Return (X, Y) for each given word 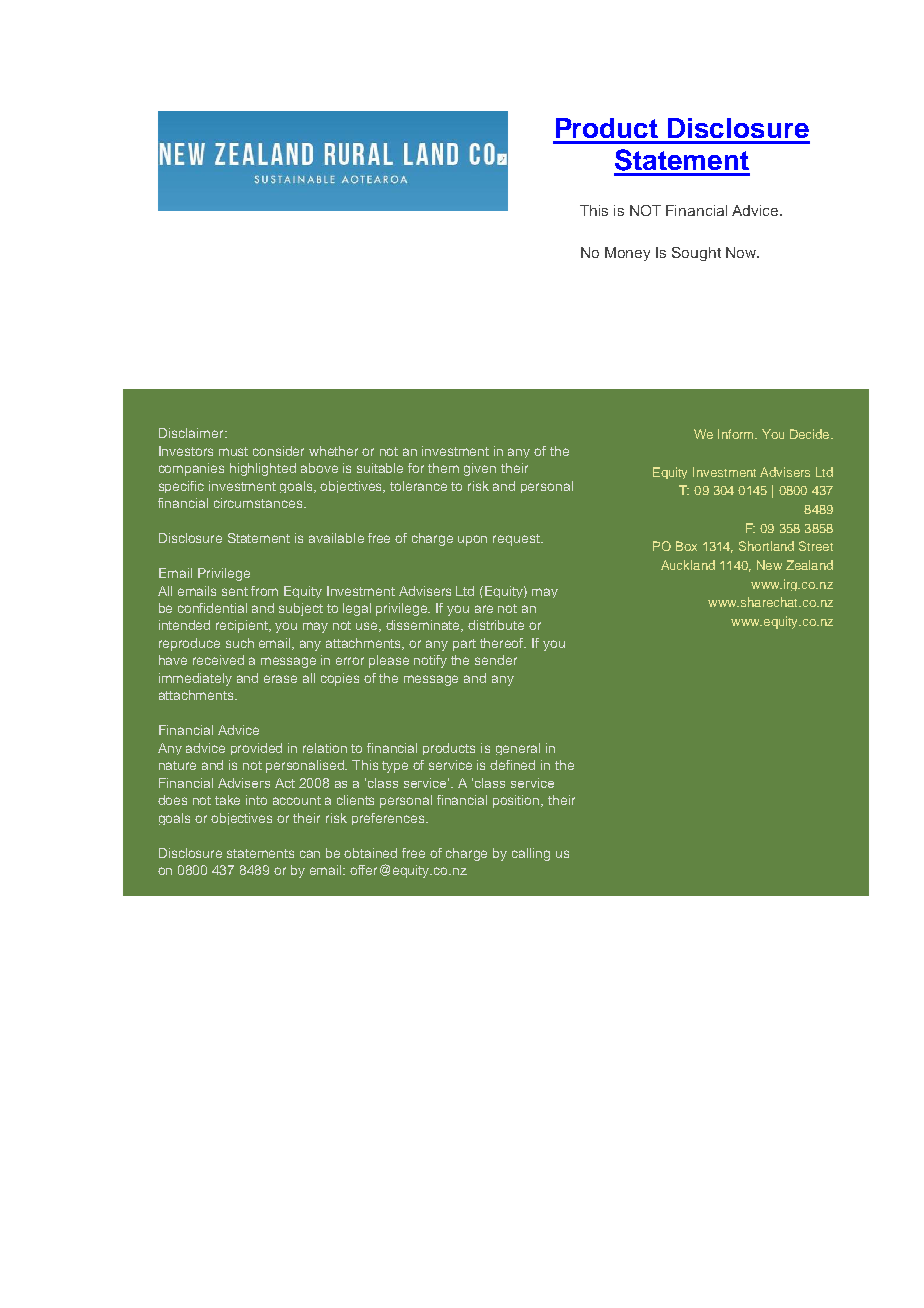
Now (742, 252)
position (517, 801)
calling (531, 854)
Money (627, 254)
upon (472, 540)
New (769, 565)
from (264, 591)
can (310, 854)
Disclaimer (192, 433)
